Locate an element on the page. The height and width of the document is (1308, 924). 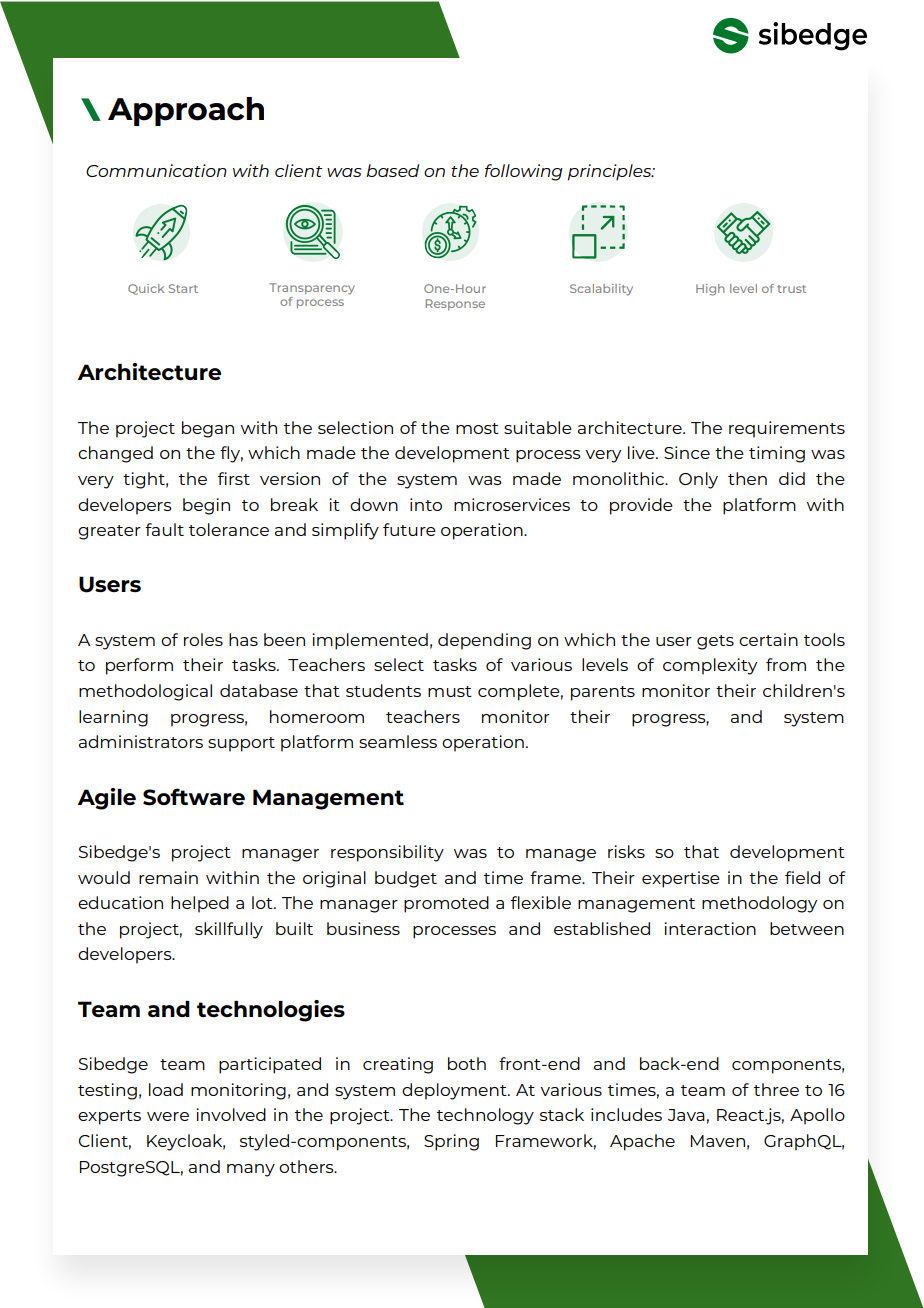
helped is located at coordinates (200, 904).
